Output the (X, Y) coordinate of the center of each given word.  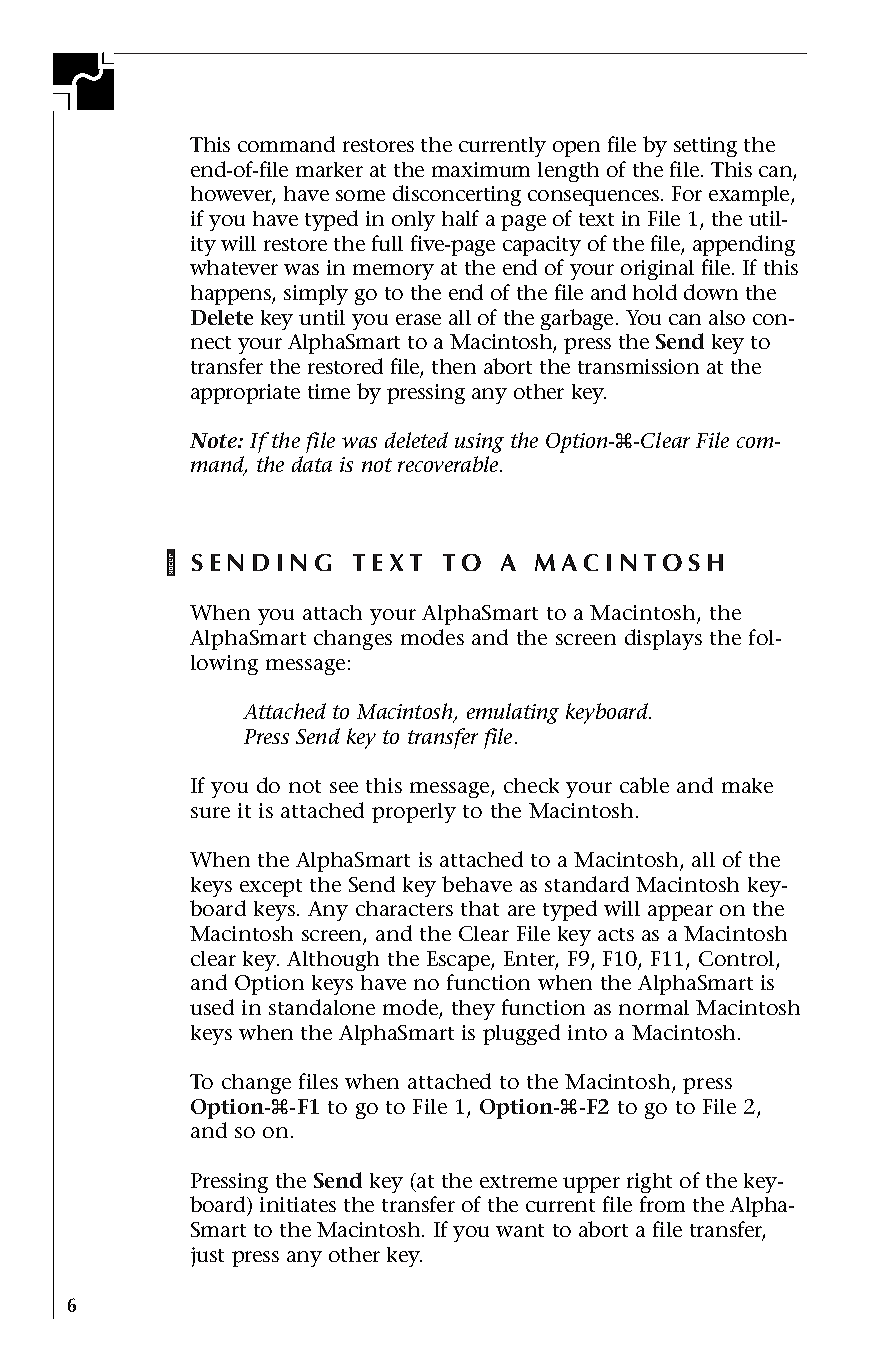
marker (329, 169)
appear (680, 913)
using (479, 443)
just (207, 1257)
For (687, 193)
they (473, 1010)
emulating (513, 713)
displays (663, 639)
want (520, 1230)
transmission (638, 366)
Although (333, 961)
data (312, 464)
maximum (481, 169)
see (344, 787)
